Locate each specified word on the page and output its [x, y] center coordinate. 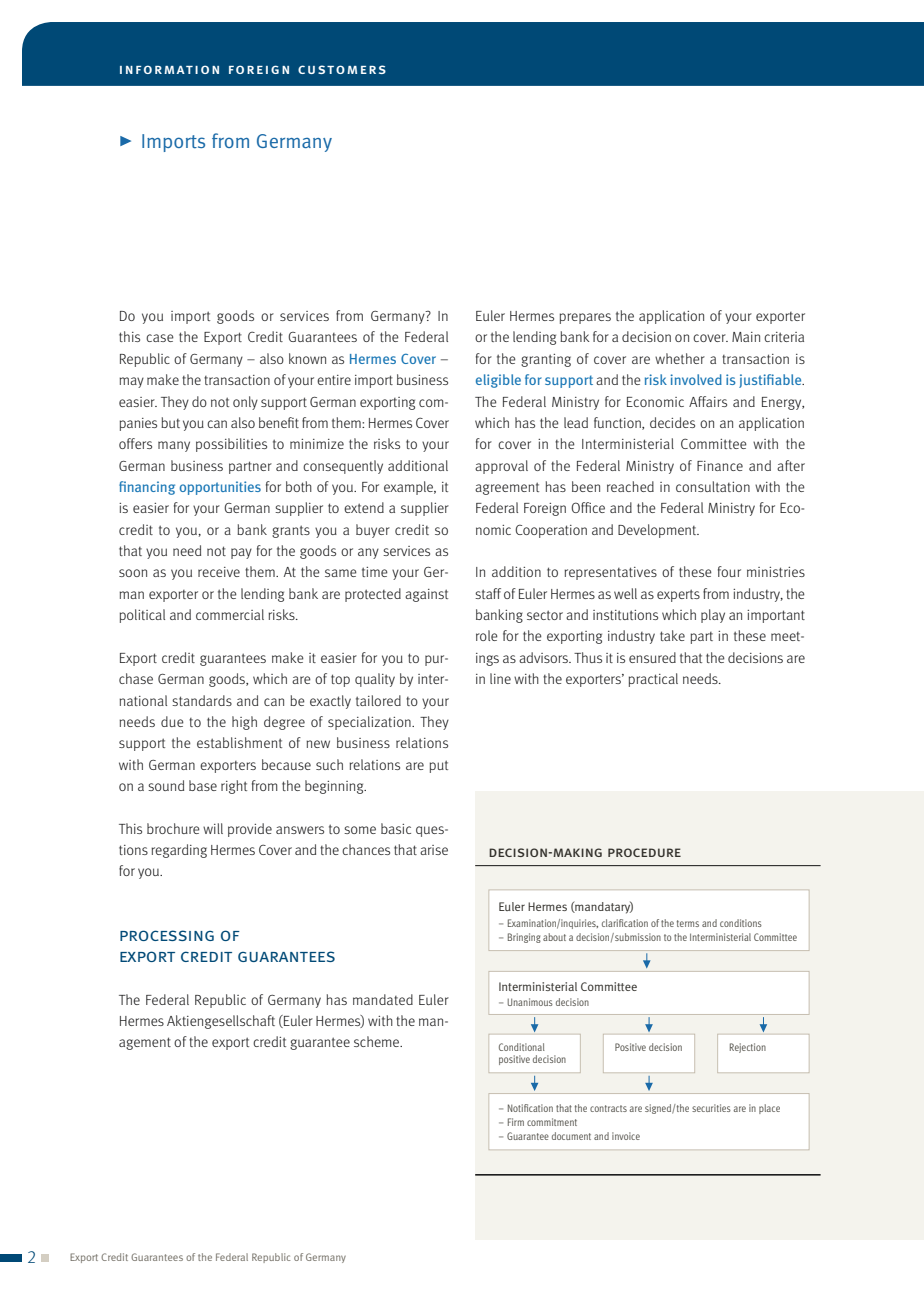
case [160, 338]
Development [658, 531]
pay [241, 553]
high [244, 723]
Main [746, 337]
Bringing [524, 938]
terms [688, 923]
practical [653, 680]
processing [167, 935]
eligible [498, 381]
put [439, 766]
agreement [507, 488]
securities [711, 1108]
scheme [378, 1041]
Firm [516, 1122]
